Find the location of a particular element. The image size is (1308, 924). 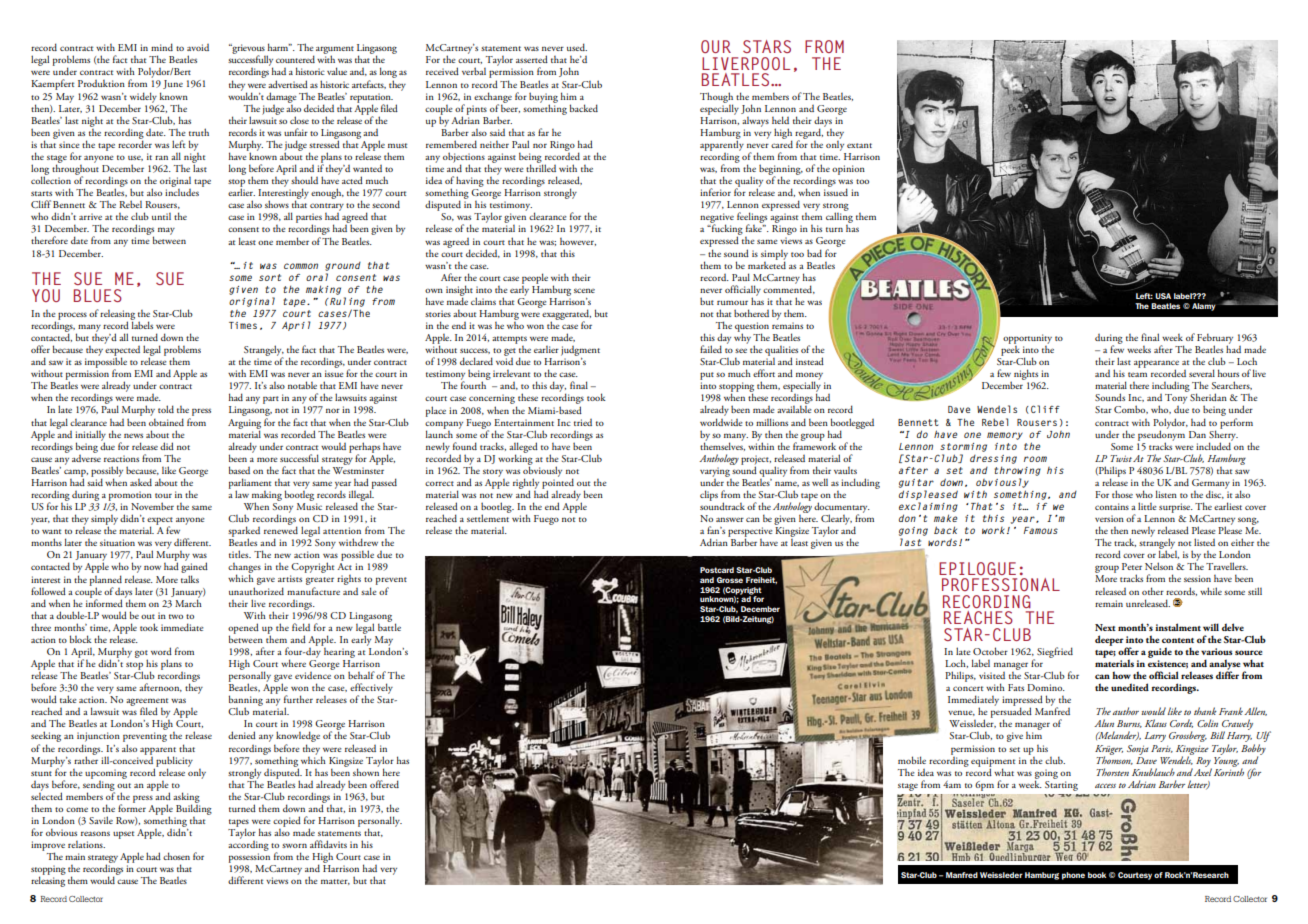

asked is located at coordinates (141, 482).
